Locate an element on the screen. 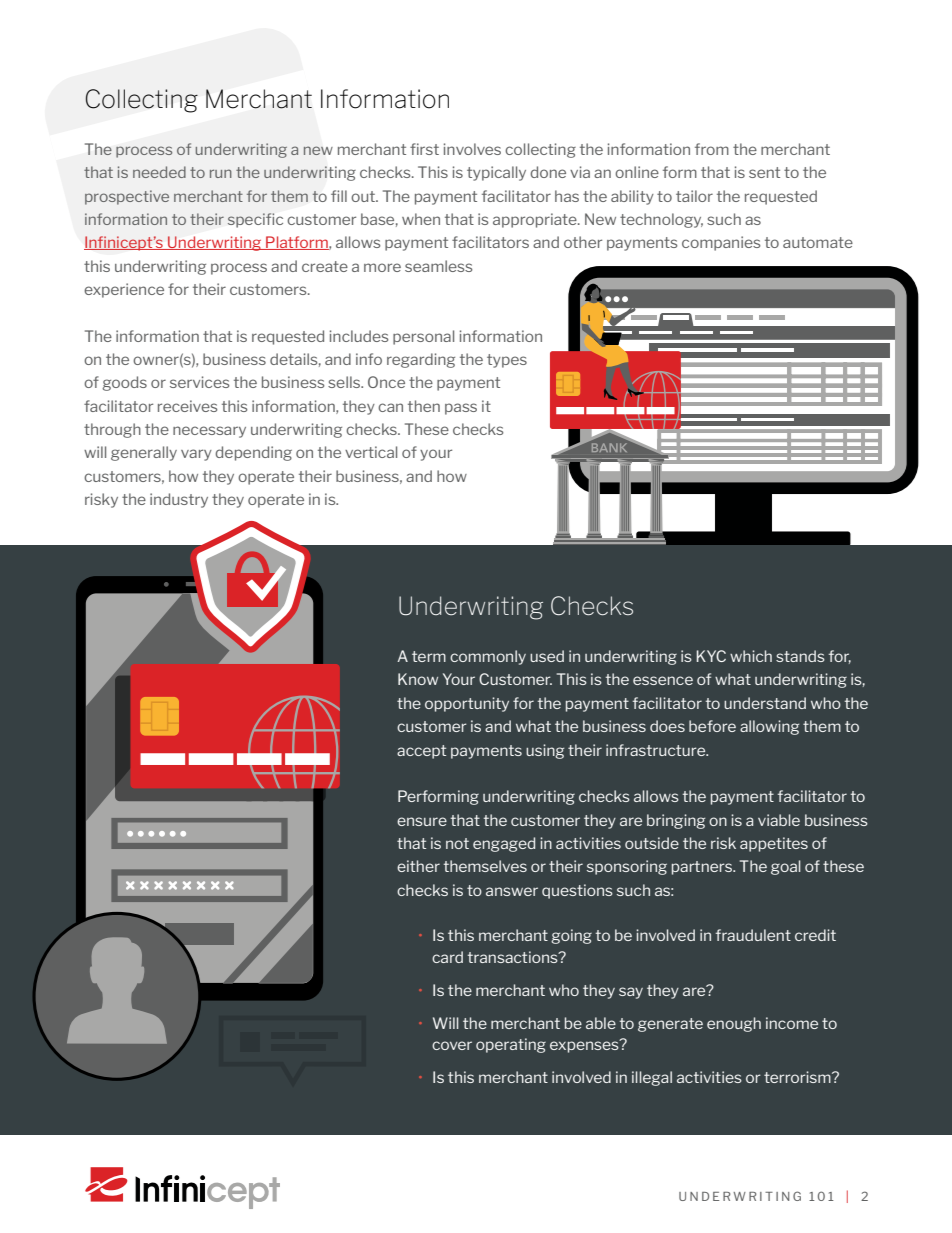  industry is located at coordinates (179, 500).
